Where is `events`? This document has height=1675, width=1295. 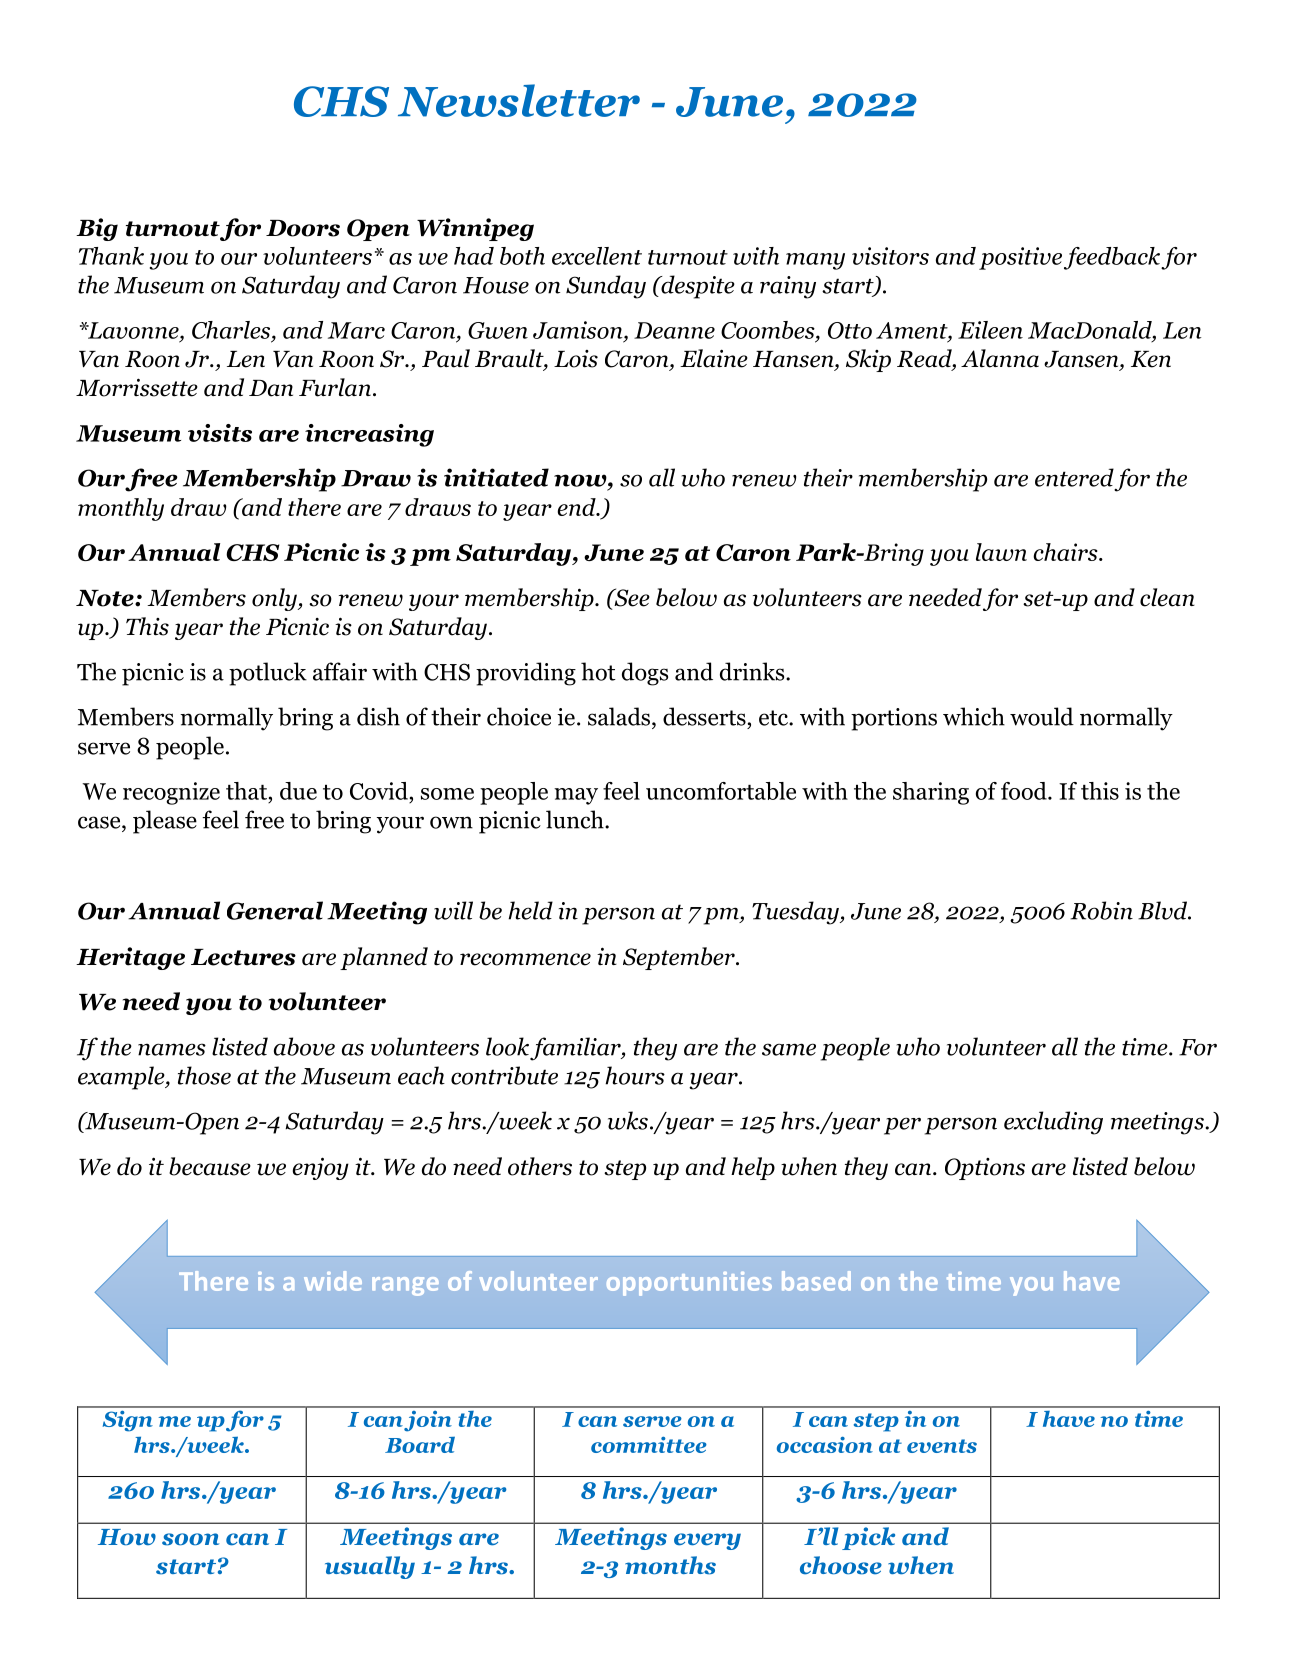 events is located at coordinates (942, 1446).
